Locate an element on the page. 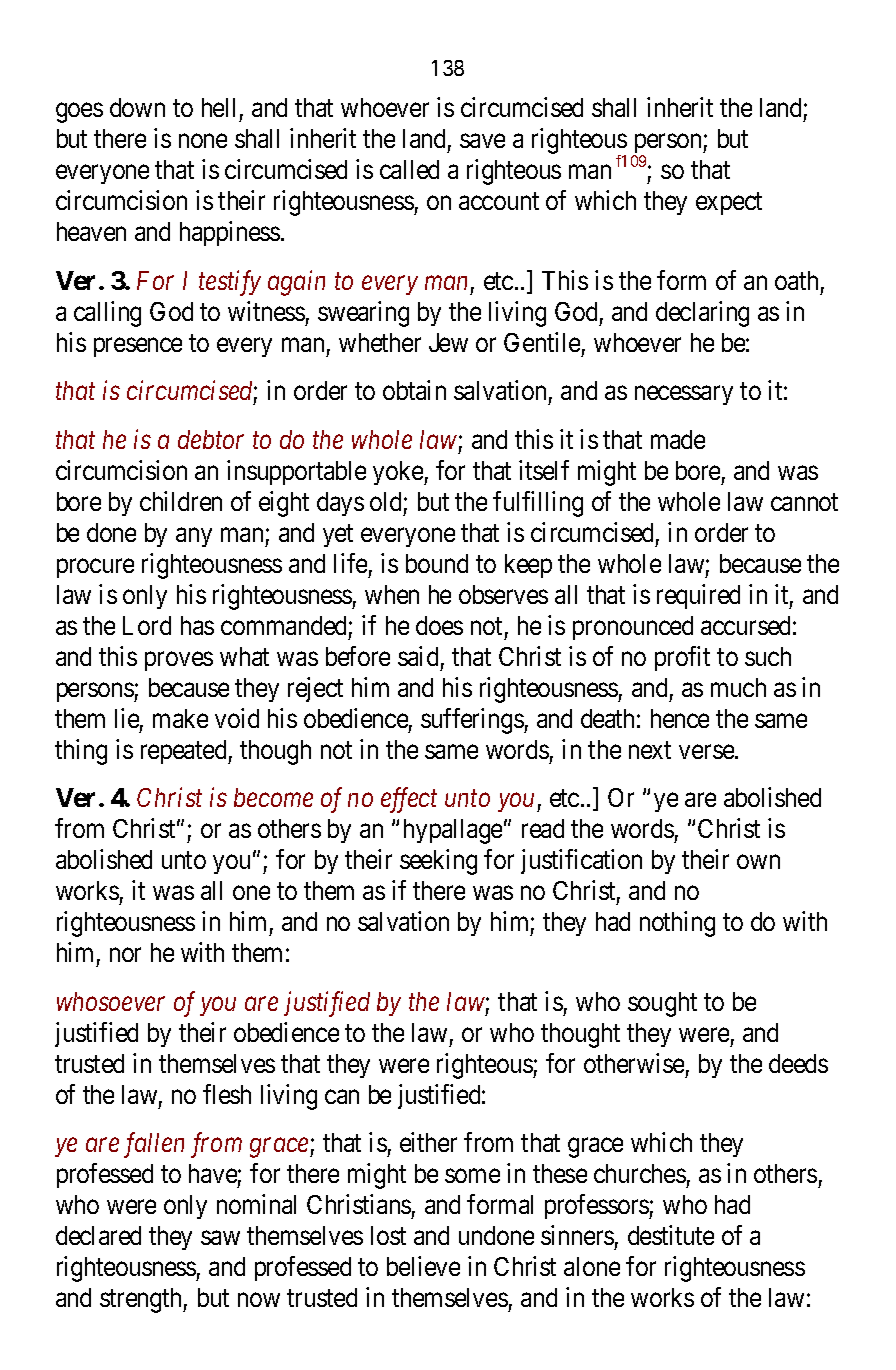  none is located at coordinates (203, 141).
